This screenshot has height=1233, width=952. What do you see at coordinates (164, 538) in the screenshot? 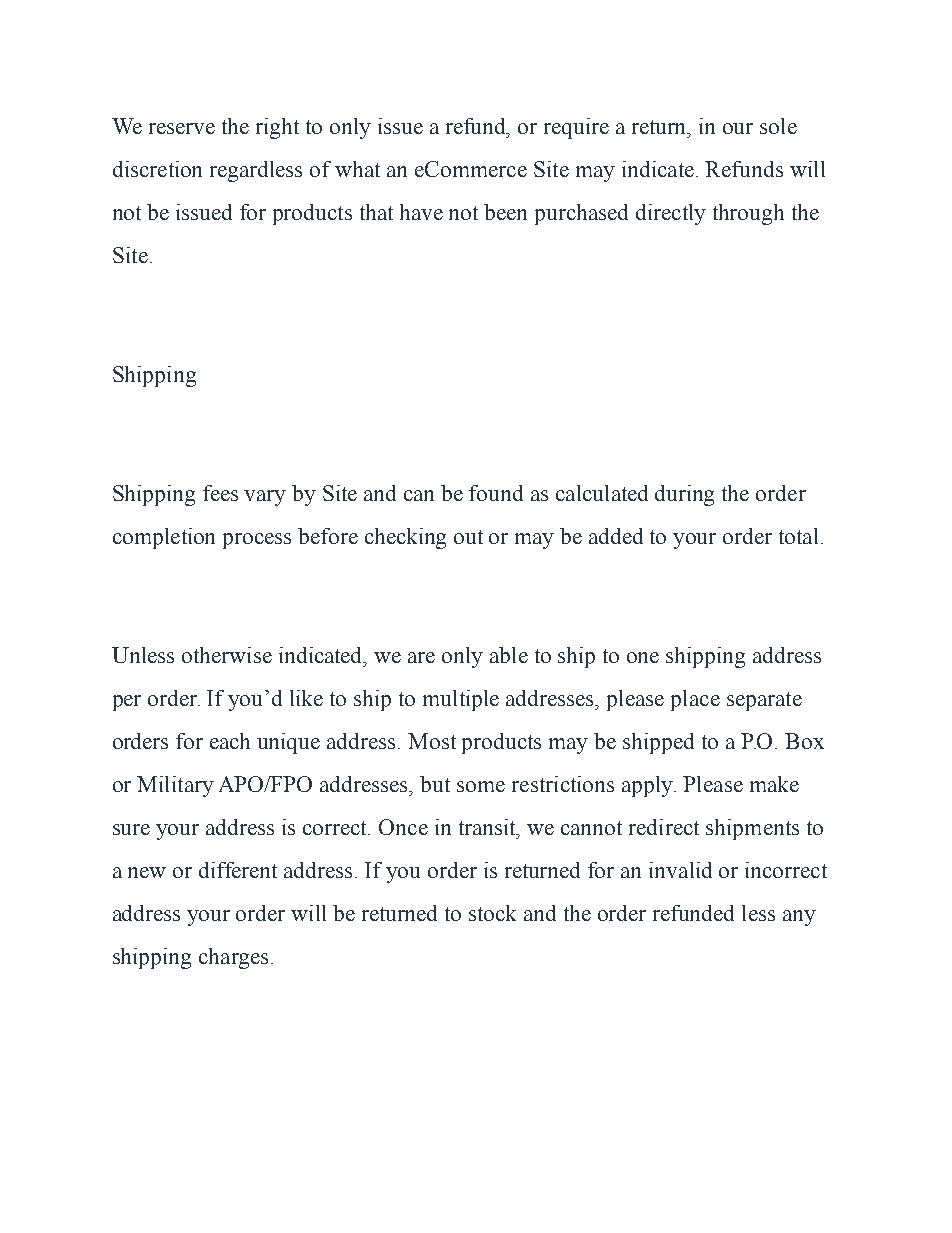
I see `completion` at bounding box center [164, 538].
